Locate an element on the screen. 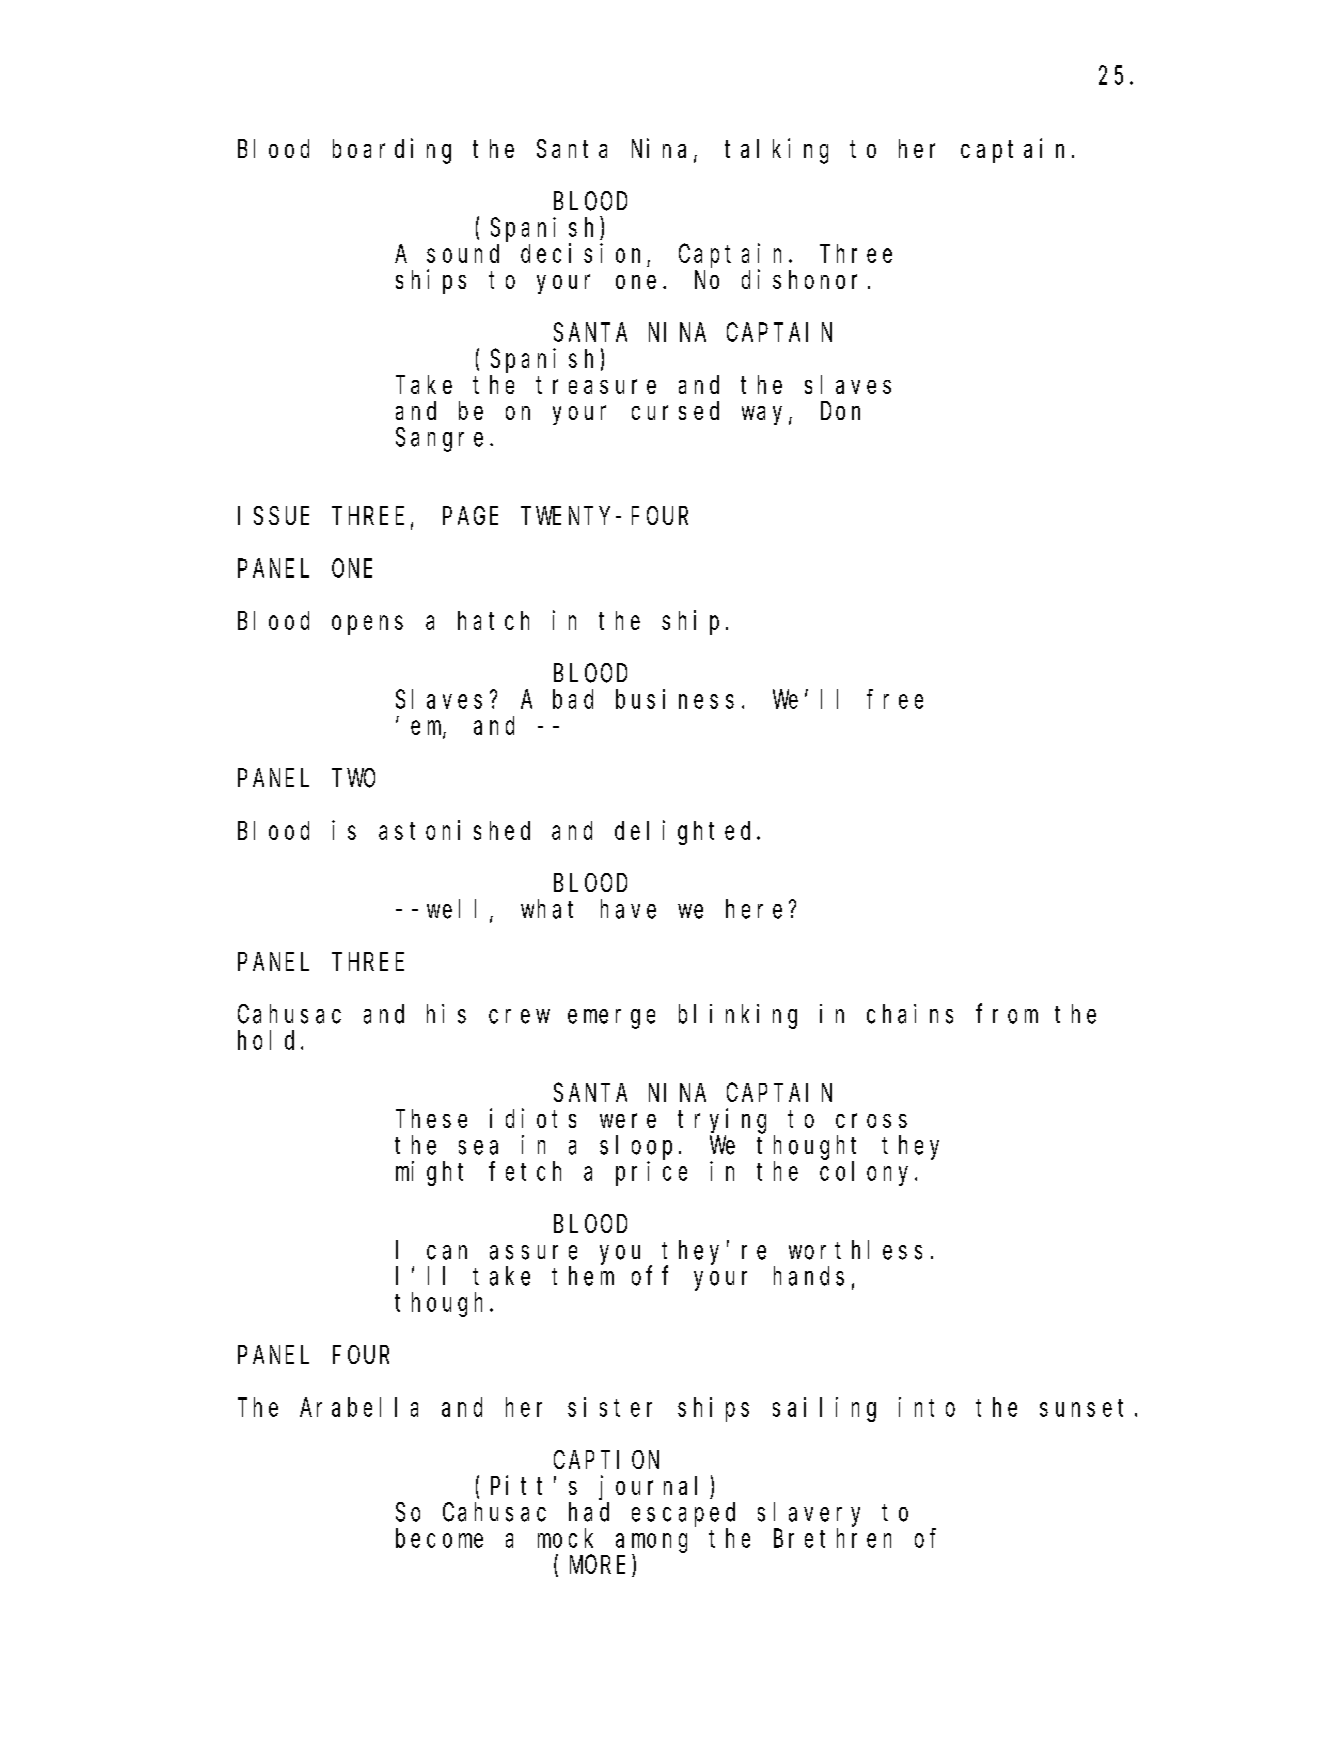 This screenshot has height=1737, width=1342. boarding is located at coordinates (392, 151).
